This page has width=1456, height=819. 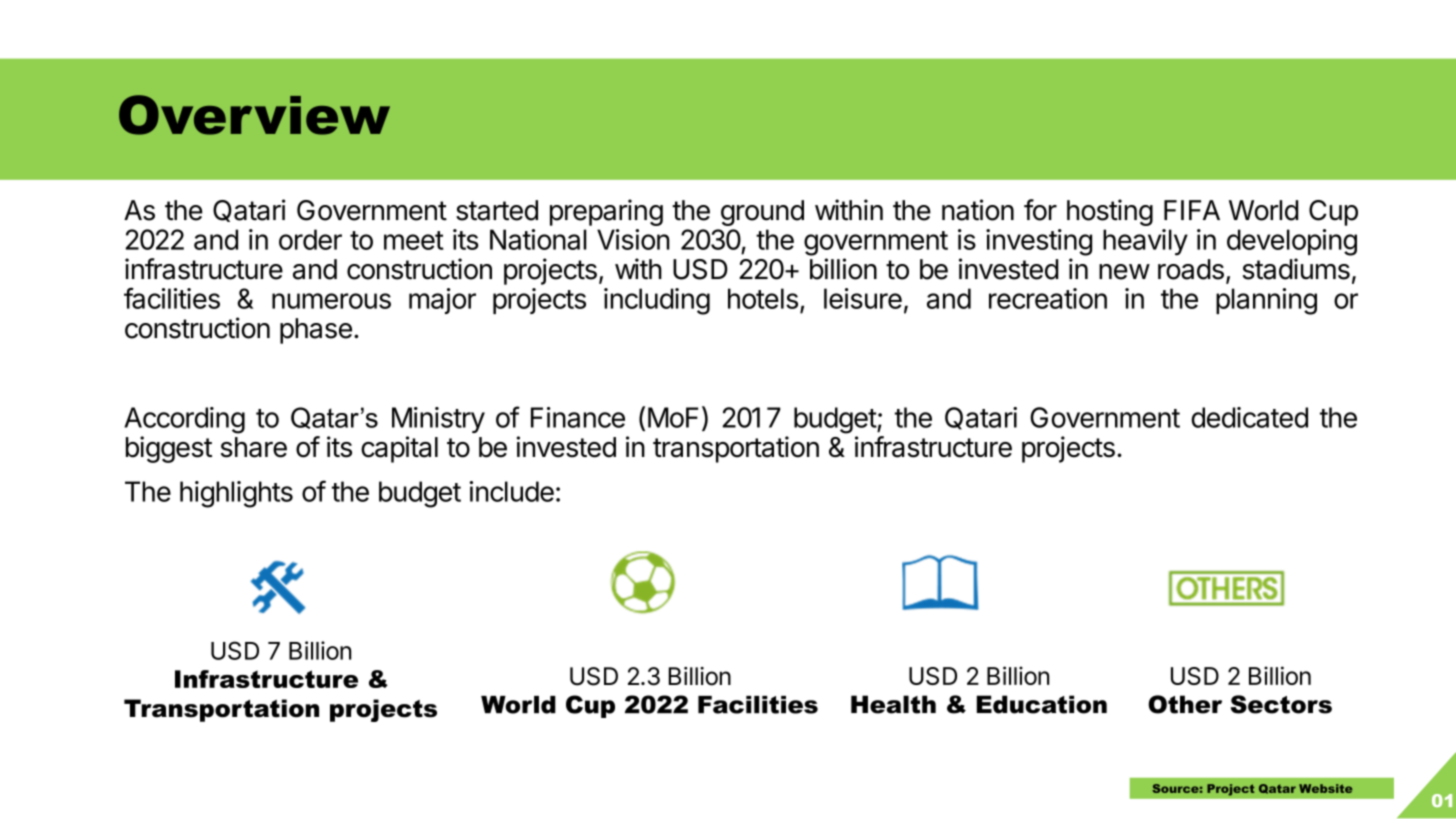 What do you see at coordinates (1192, 210) in the page?
I see `FIFA` at bounding box center [1192, 210].
